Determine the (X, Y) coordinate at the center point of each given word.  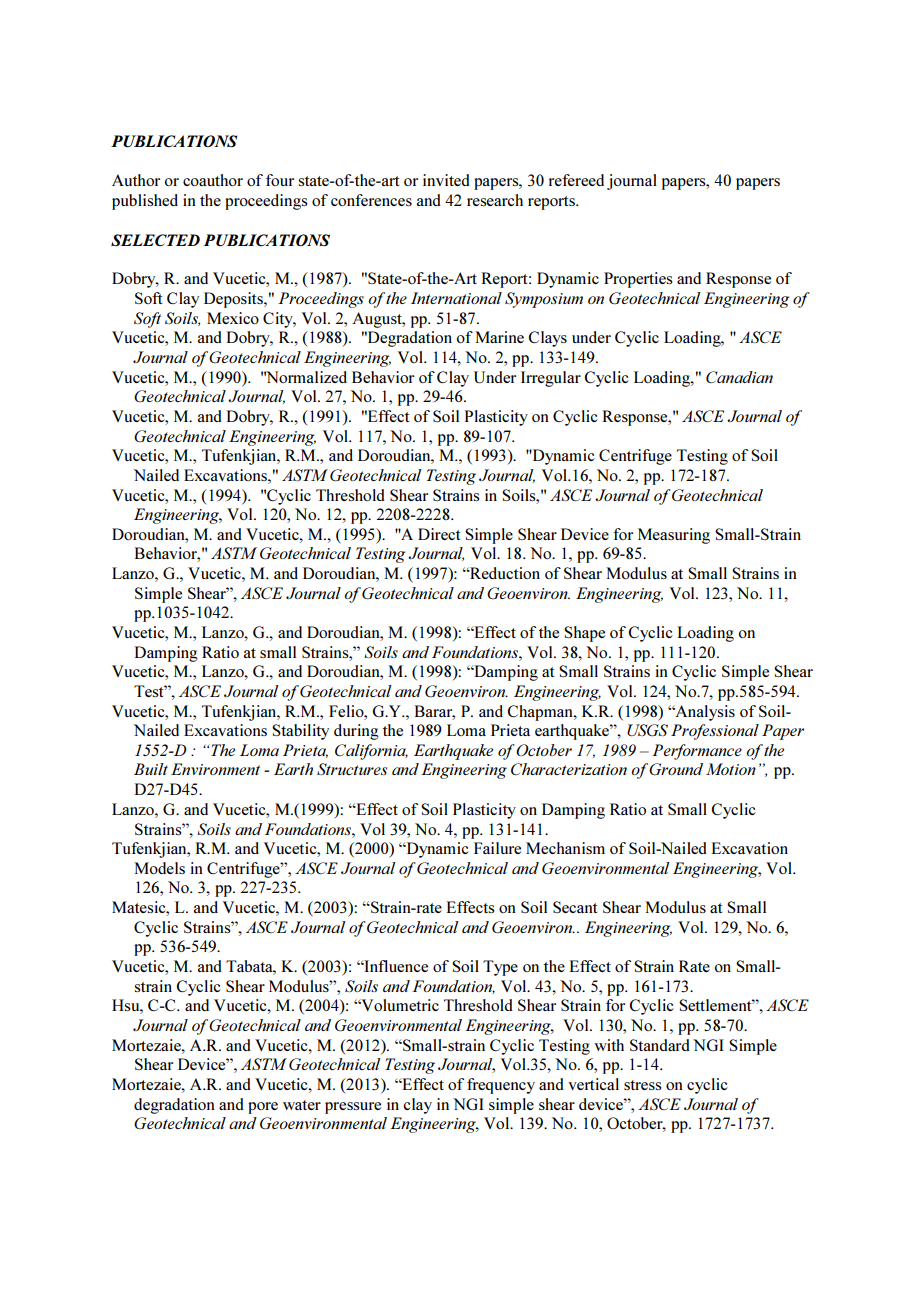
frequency (501, 1086)
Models (159, 868)
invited (446, 180)
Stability (300, 732)
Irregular (551, 379)
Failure (497, 848)
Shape (584, 634)
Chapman (541, 713)
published (145, 202)
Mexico (233, 318)
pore (263, 1108)
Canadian (739, 377)
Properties (638, 280)
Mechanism (565, 848)
